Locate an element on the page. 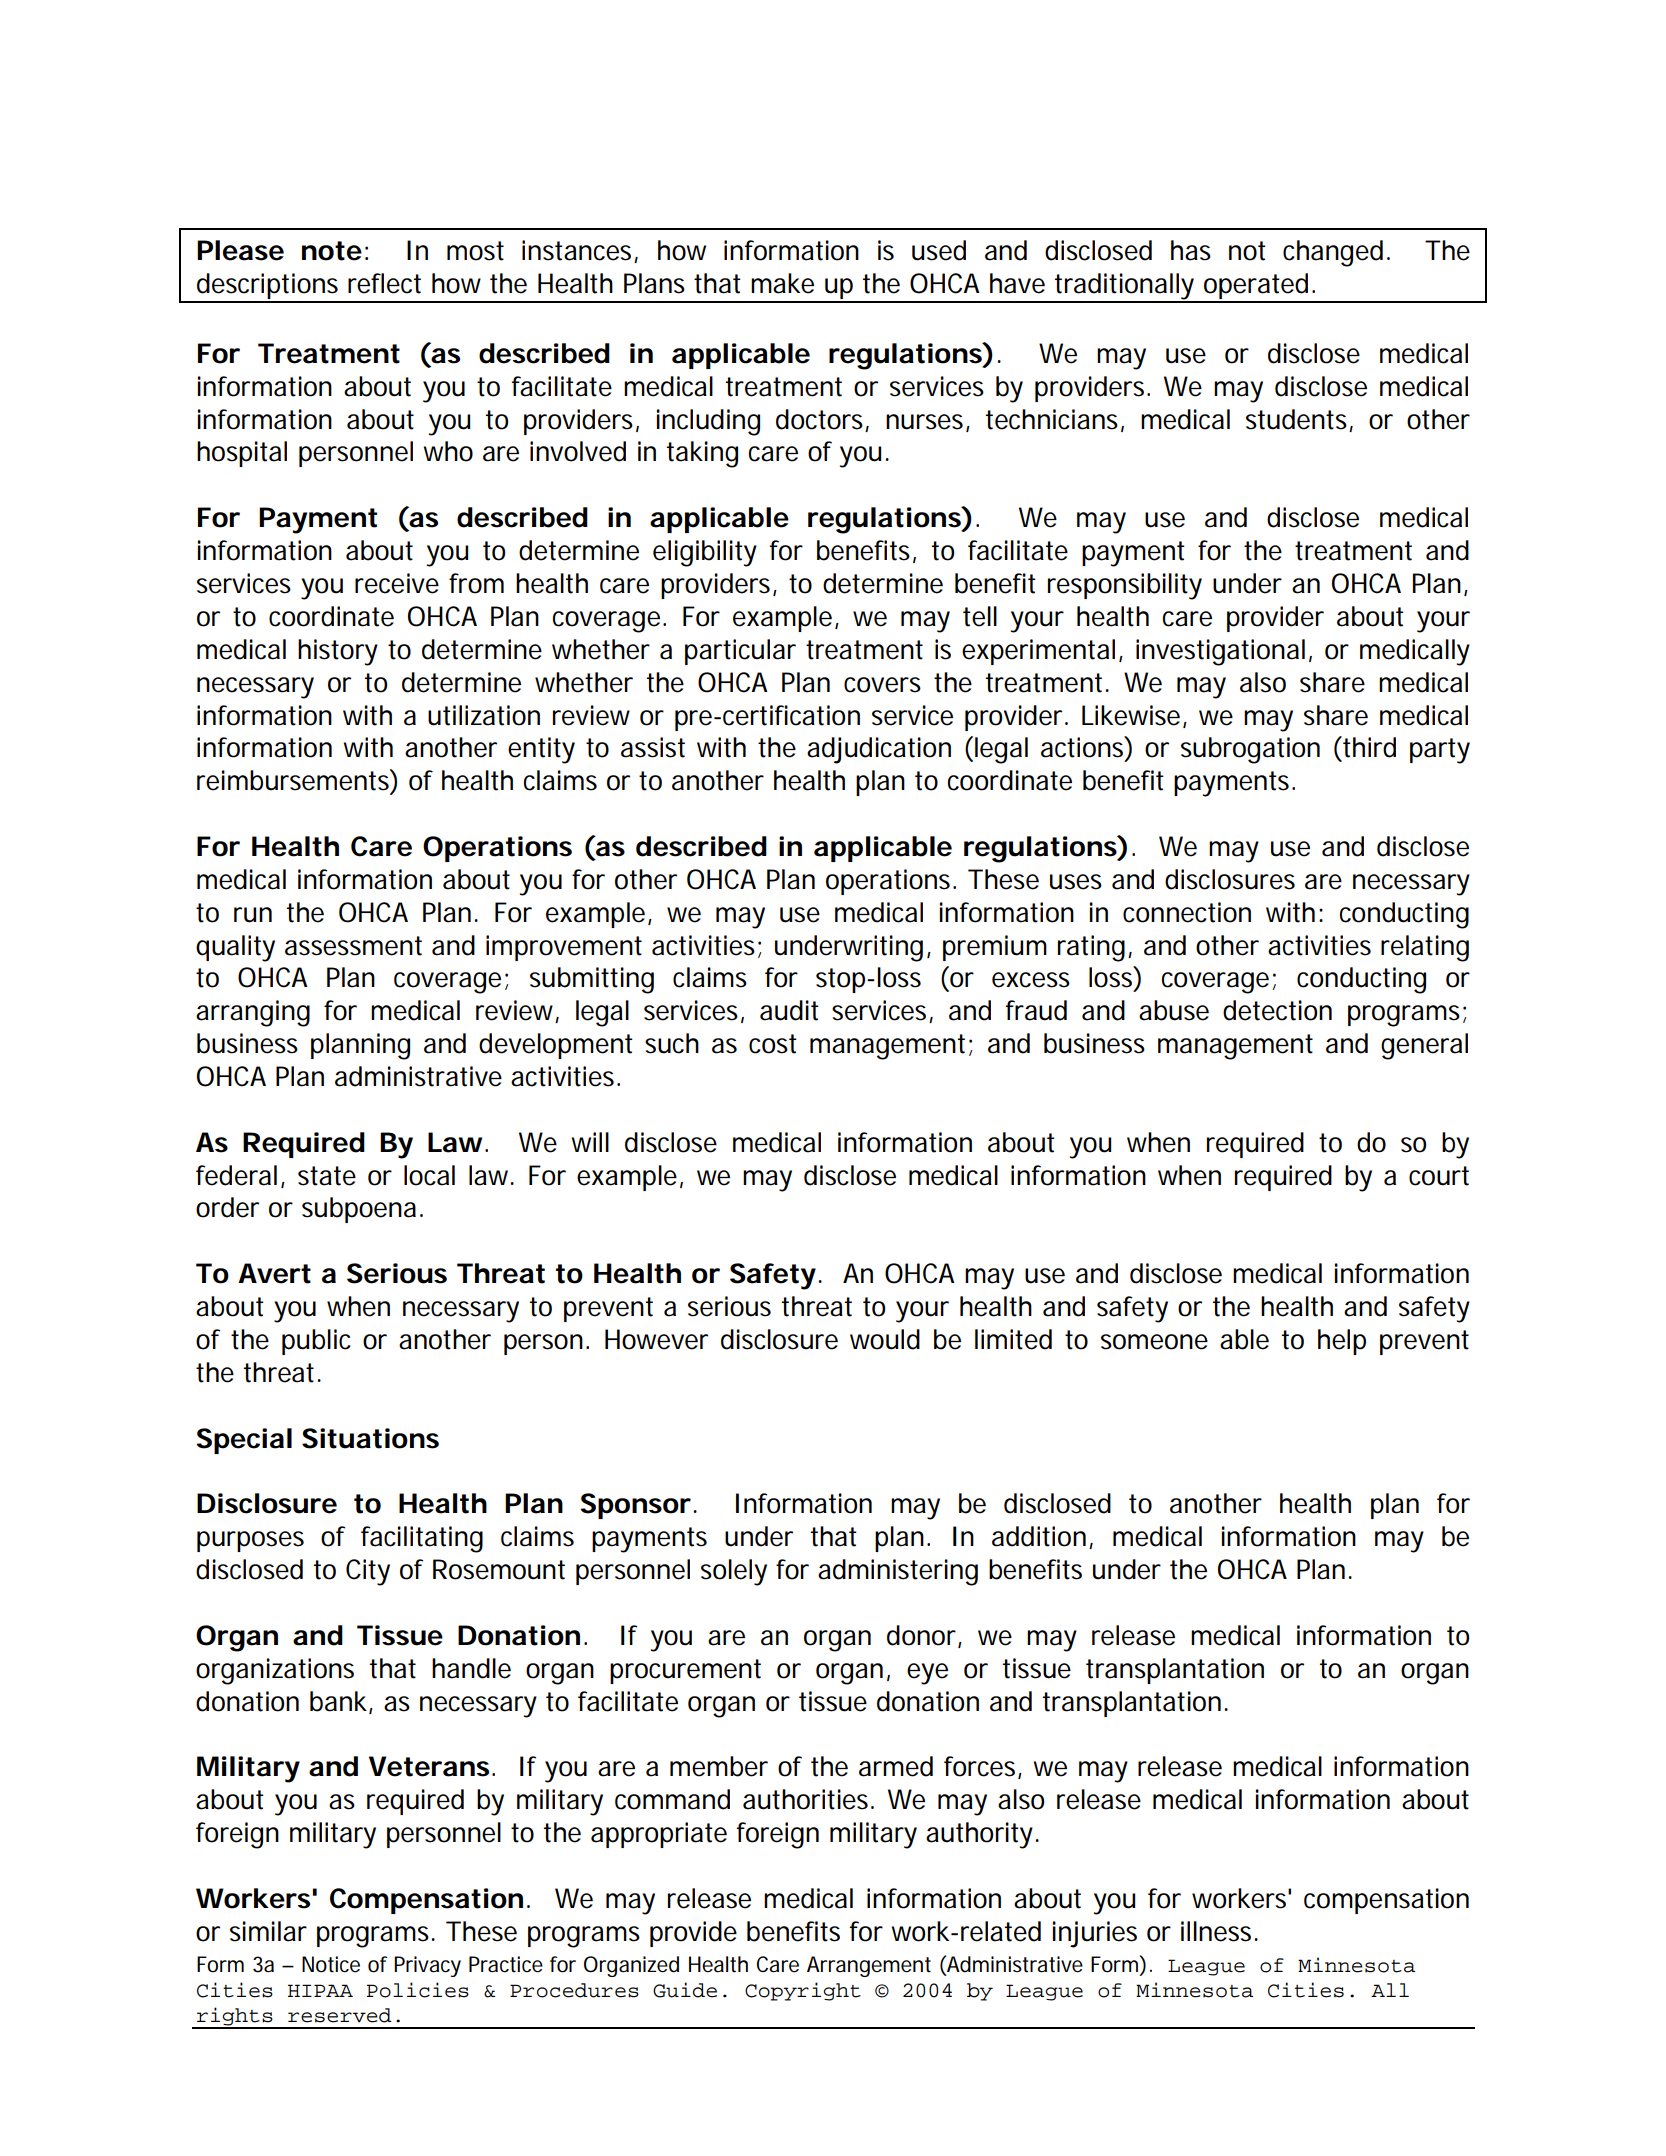 The width and height of the page is (1666, 2156). make is located at coordinates (782, 283).
